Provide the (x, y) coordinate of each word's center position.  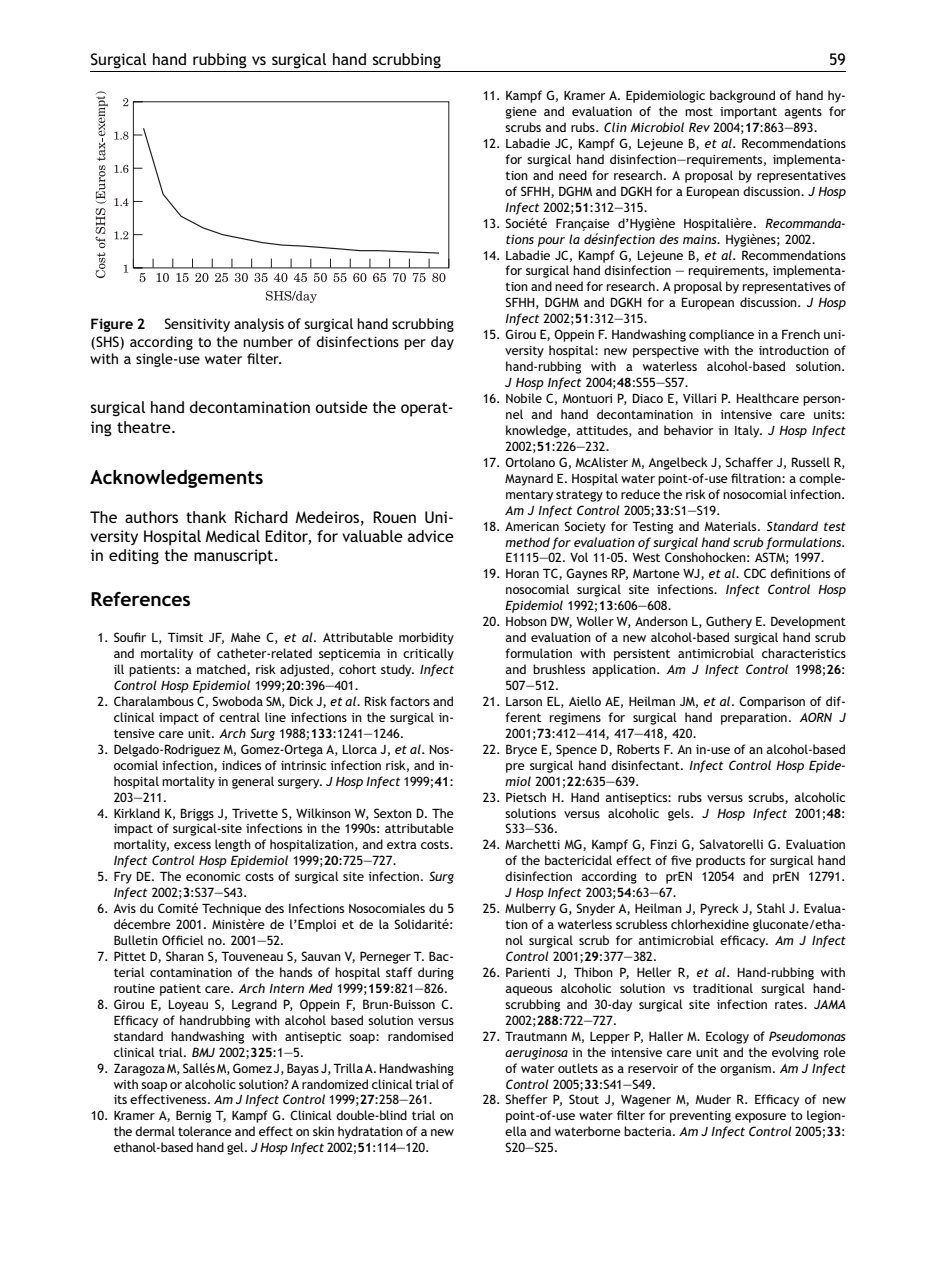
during (436, 973)
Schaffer (749, 462)
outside (341, 407)
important (748, 113)
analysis (259, 325)
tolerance (205, 1131)
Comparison (772, 702)
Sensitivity (197, 325)
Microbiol (657, 127)
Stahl (771, 908)
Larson (524, 701)
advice (431, 536)
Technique (231, 909)
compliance (721, 335)
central (239, 717)
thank (206, 517)
